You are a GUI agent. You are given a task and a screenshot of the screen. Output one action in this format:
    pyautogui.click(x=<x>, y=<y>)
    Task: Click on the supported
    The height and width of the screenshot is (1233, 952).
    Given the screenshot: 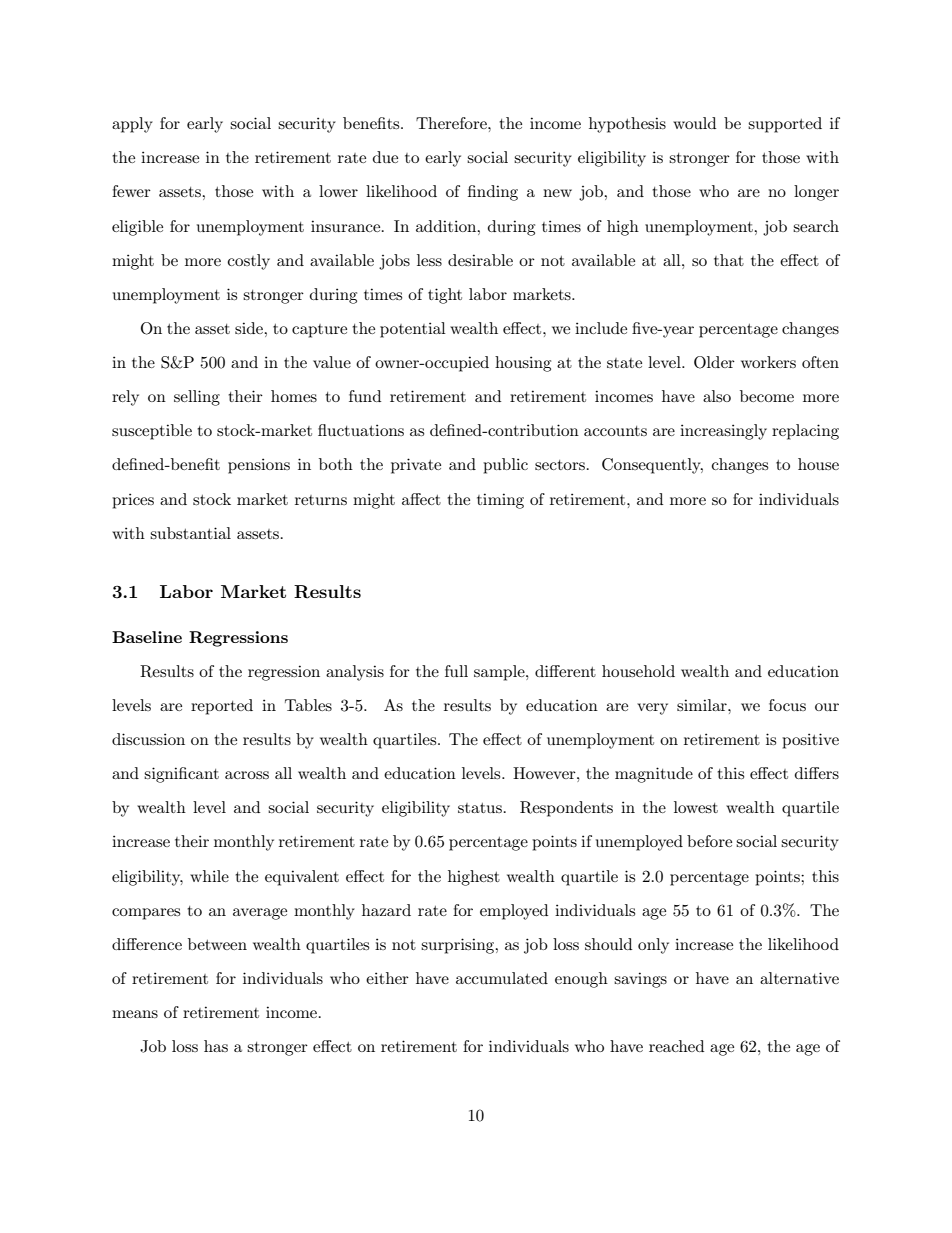 What is the action you would take?
    pyautogui.click(x=785, y=125)
